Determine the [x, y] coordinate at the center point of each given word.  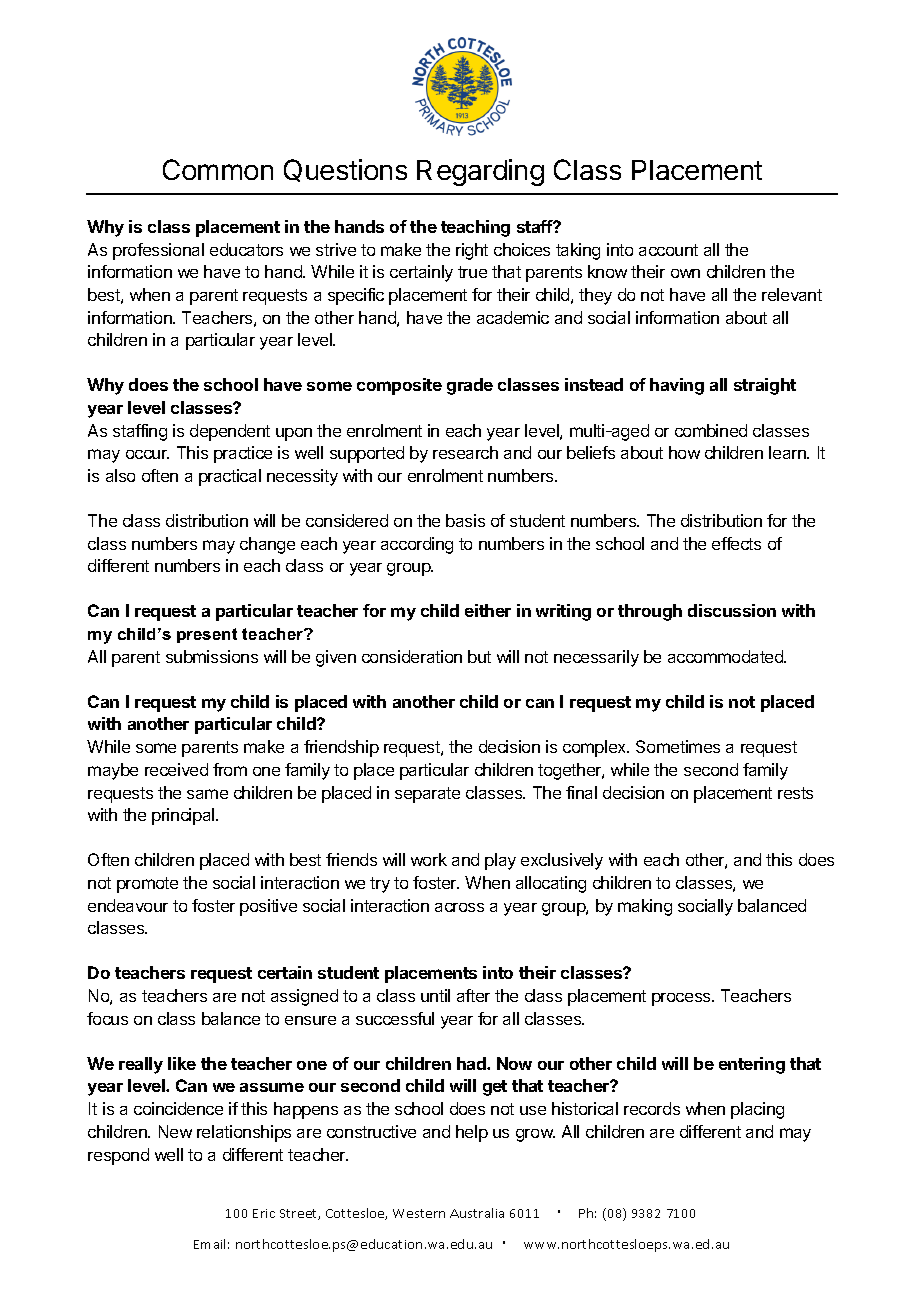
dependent [230, 432]
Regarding [480, 172]
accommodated [726, 656]
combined [711, 430]
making [645, 907]
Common [218, 169]
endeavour [128, 905]
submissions [212, 656]
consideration [412, 656]
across [459, 907]
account [668, 250]
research [465, 452]
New [175, 1131]
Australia [477, 1213]
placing [757, 1110]
